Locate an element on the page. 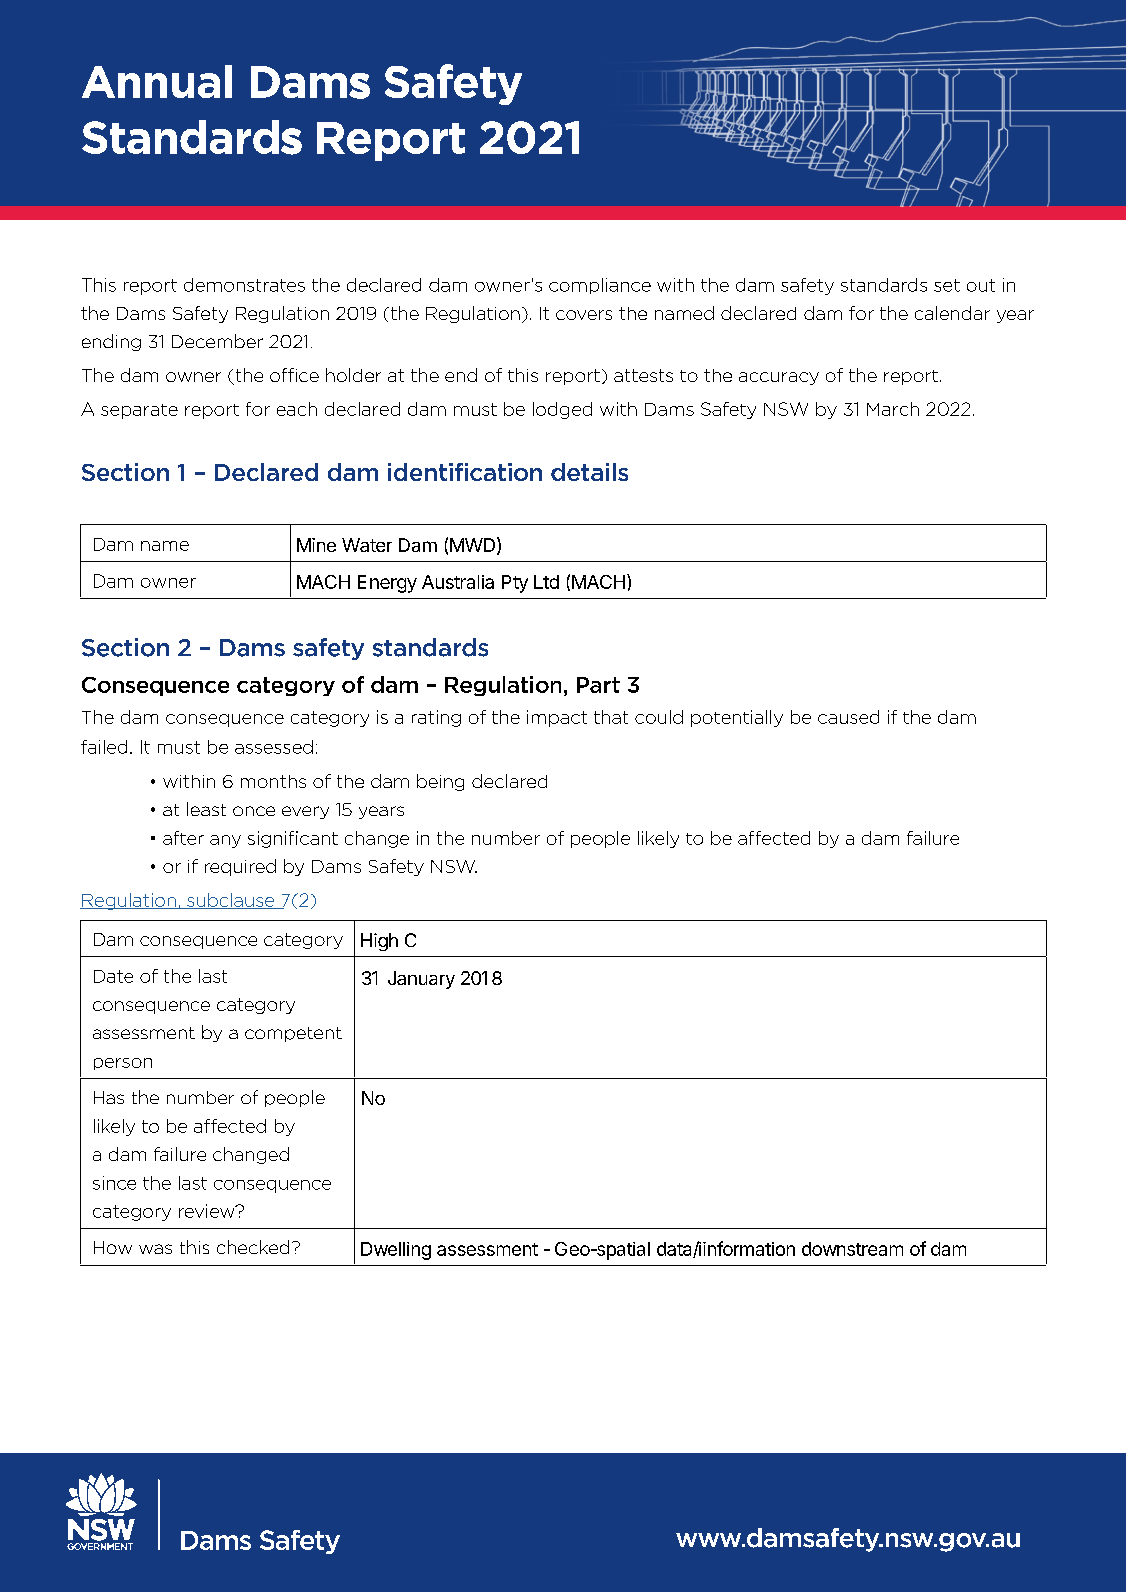 The width and height of the image is (1126, 1592). review is located at coordinates (208, 1211).
